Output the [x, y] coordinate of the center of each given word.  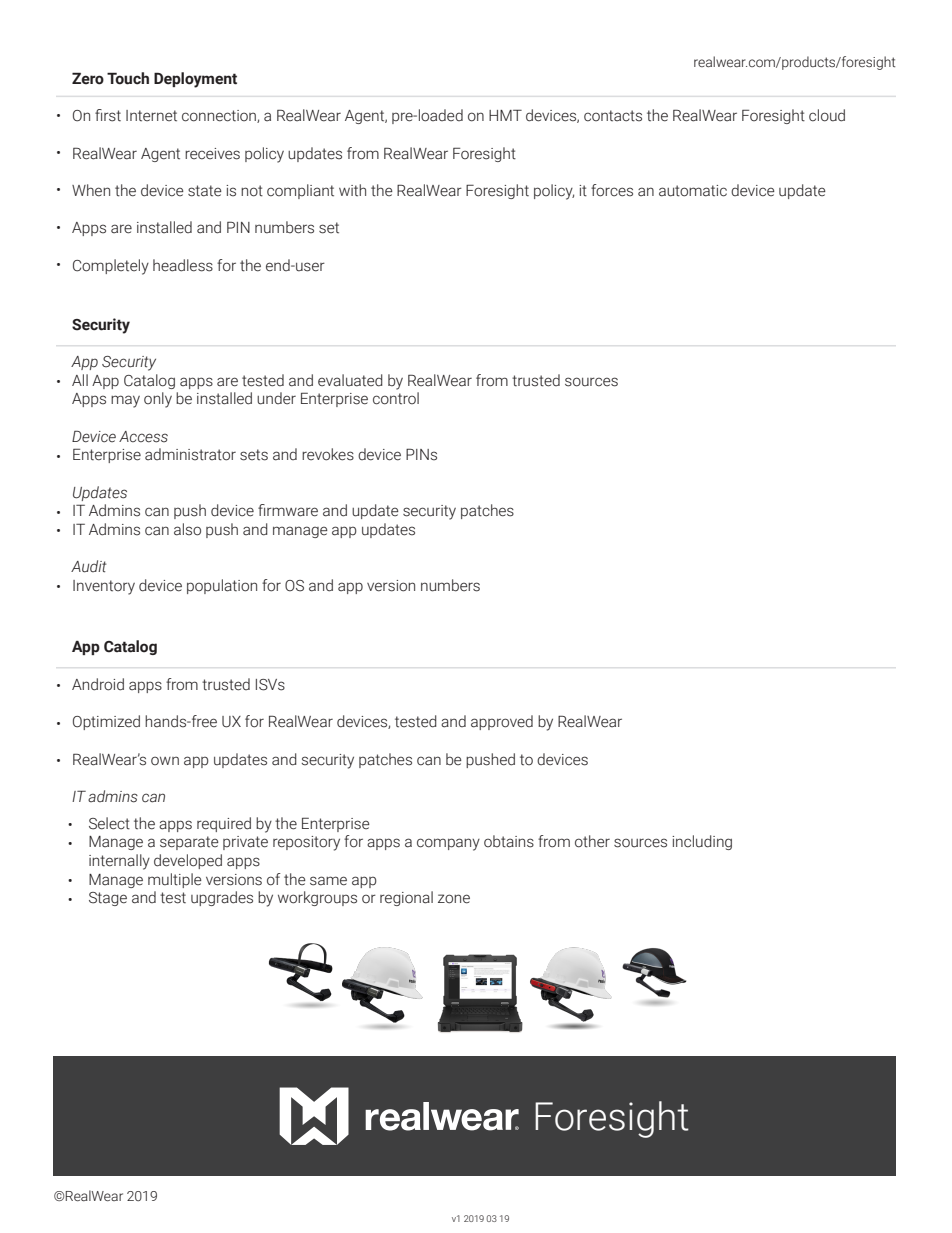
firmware [288, 510]
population [222, 586]
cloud [827, 115]
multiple [175, 880]
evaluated [350, 380]
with [352, 190]
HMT [505, 115]
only [158, 400]
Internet [151, 116]
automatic [693, 191]
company [448, 844]
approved [502, 722]
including [702, 842]
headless [183, 265]
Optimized [106, 722]
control [396, 398]
